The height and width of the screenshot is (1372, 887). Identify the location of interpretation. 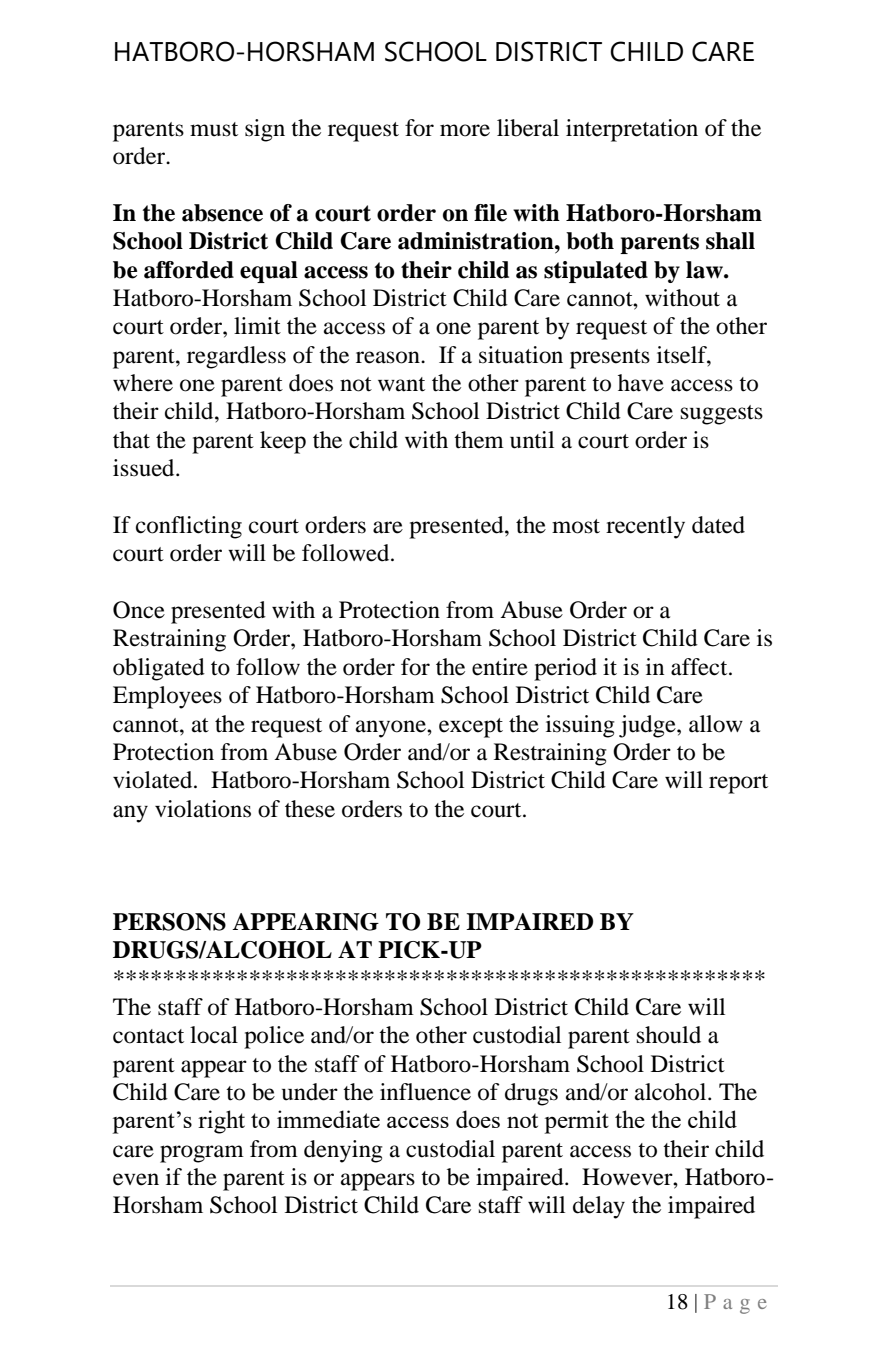
(632, 130).
